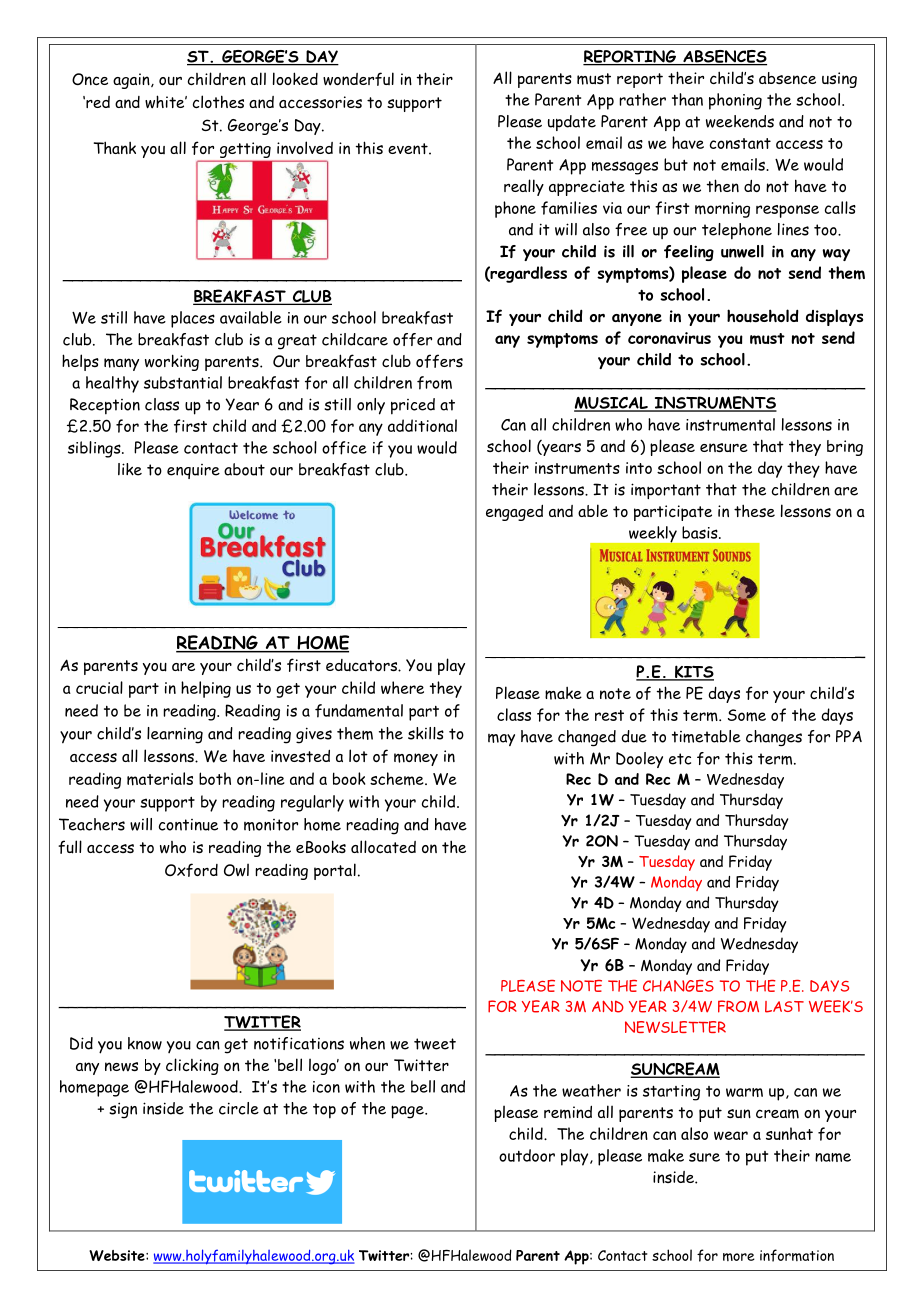 The image size is (924, 1308). I want to click on Website, so click(118, 1255).
